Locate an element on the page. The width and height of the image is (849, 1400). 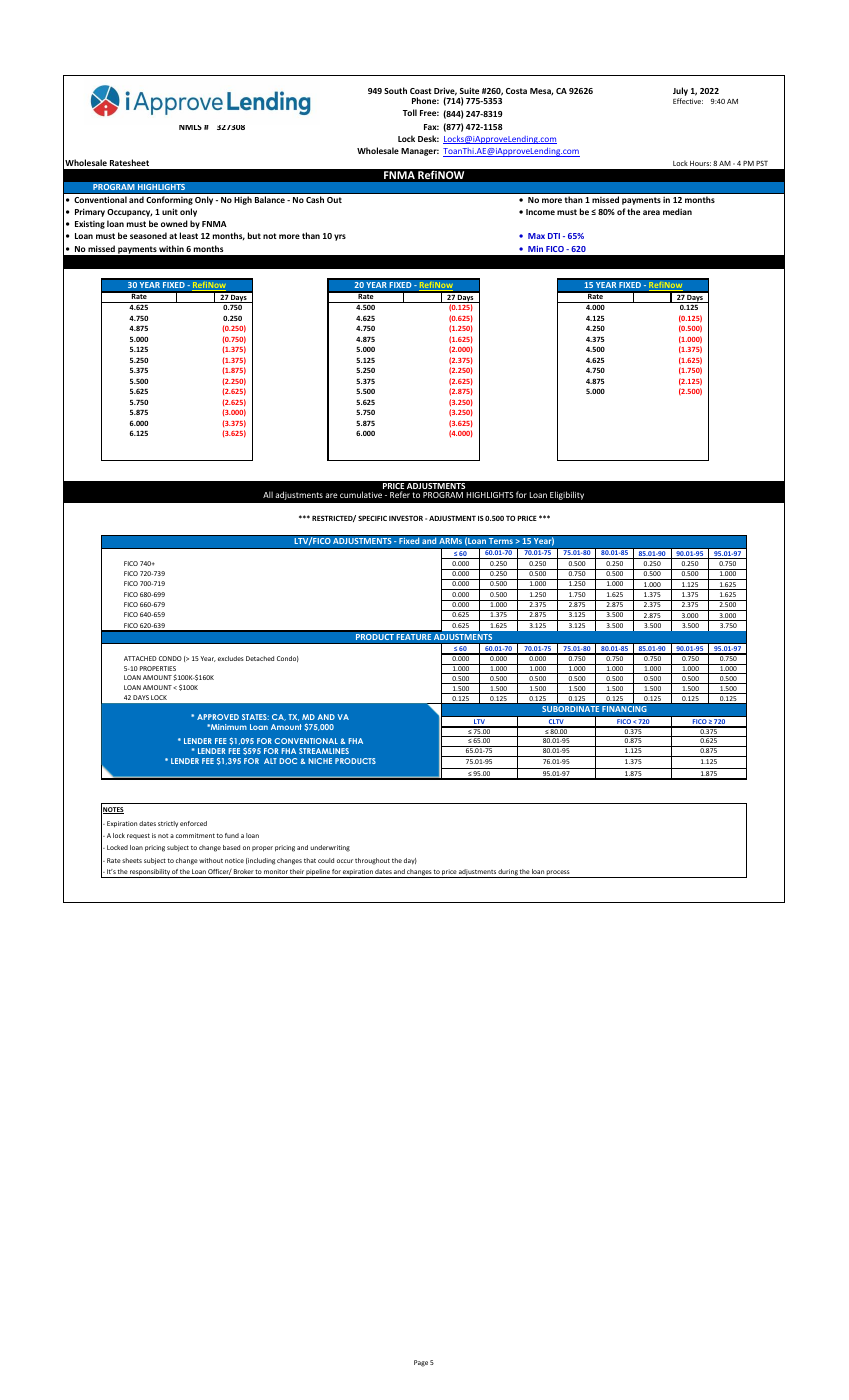
All is located at coordinates (268, 494).
